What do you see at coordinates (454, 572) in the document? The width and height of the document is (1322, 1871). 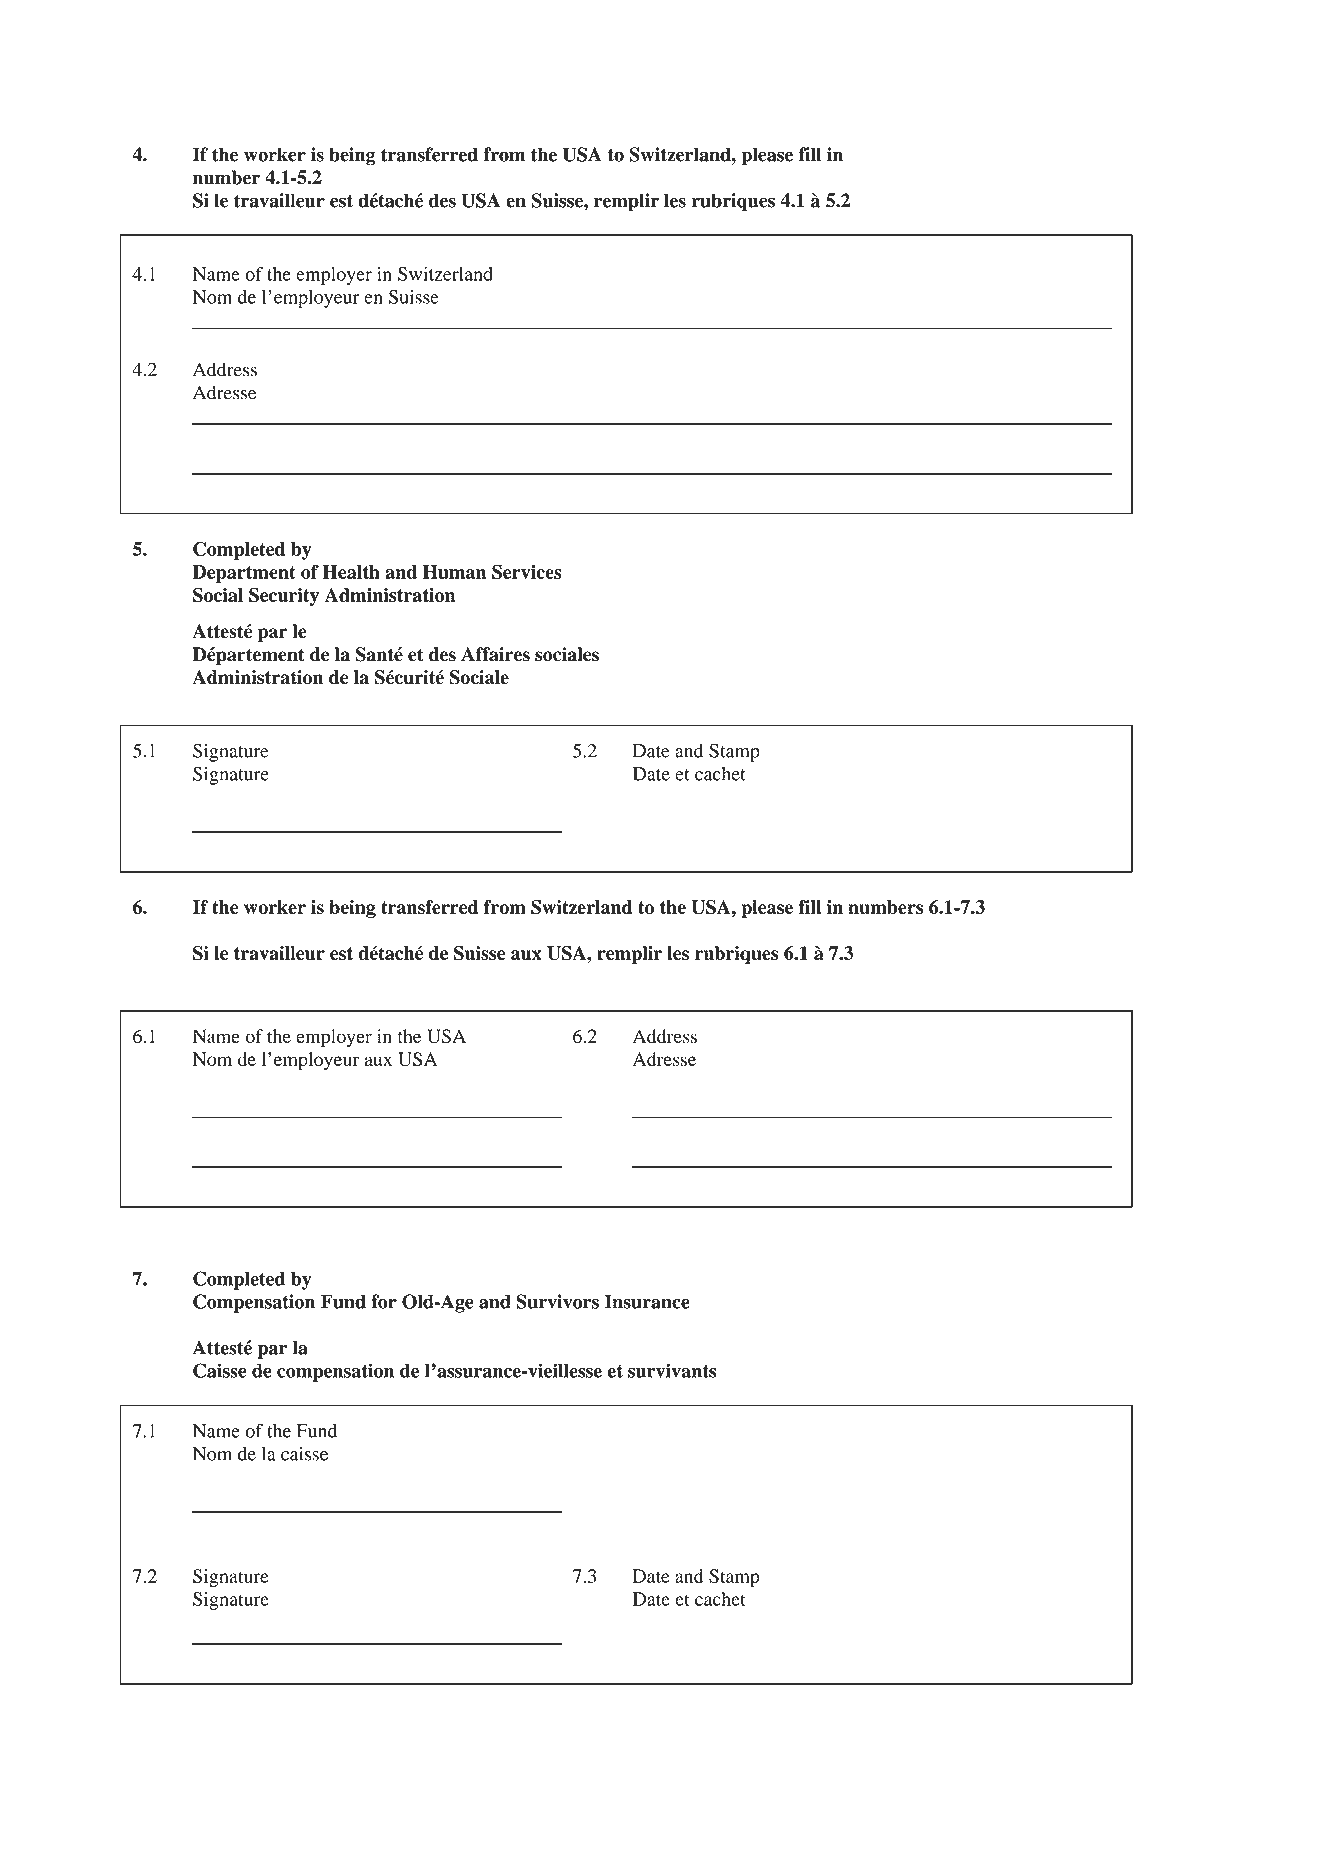 I see `Human` at bounding box center [454, 572].
